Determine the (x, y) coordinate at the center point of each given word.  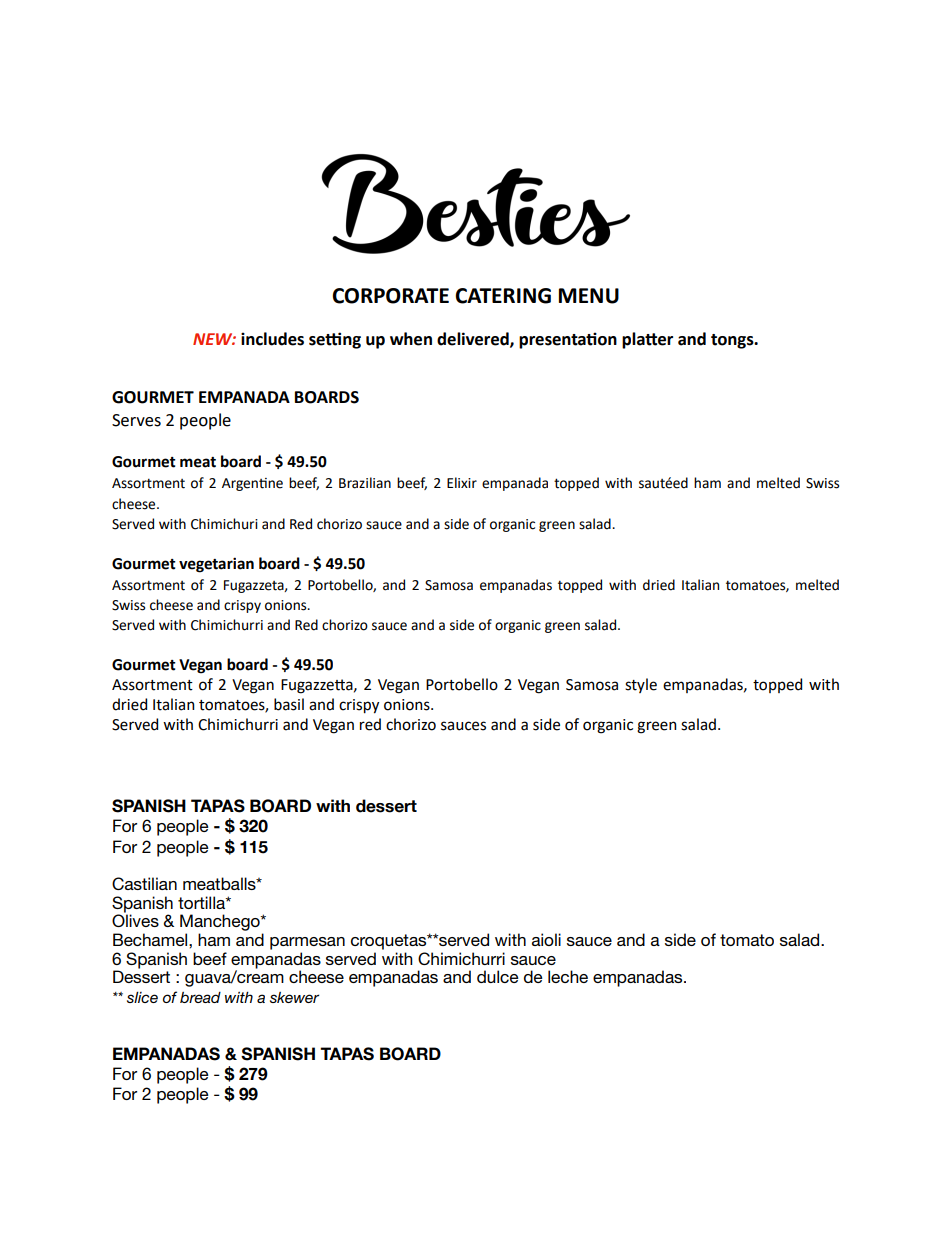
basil (289, 704)
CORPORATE (390, 296)
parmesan (307, 943)
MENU (589, 296)
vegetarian (216, 565)
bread (200, 997)
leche (568, 976)
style (641, 685)
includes (272, 339)
